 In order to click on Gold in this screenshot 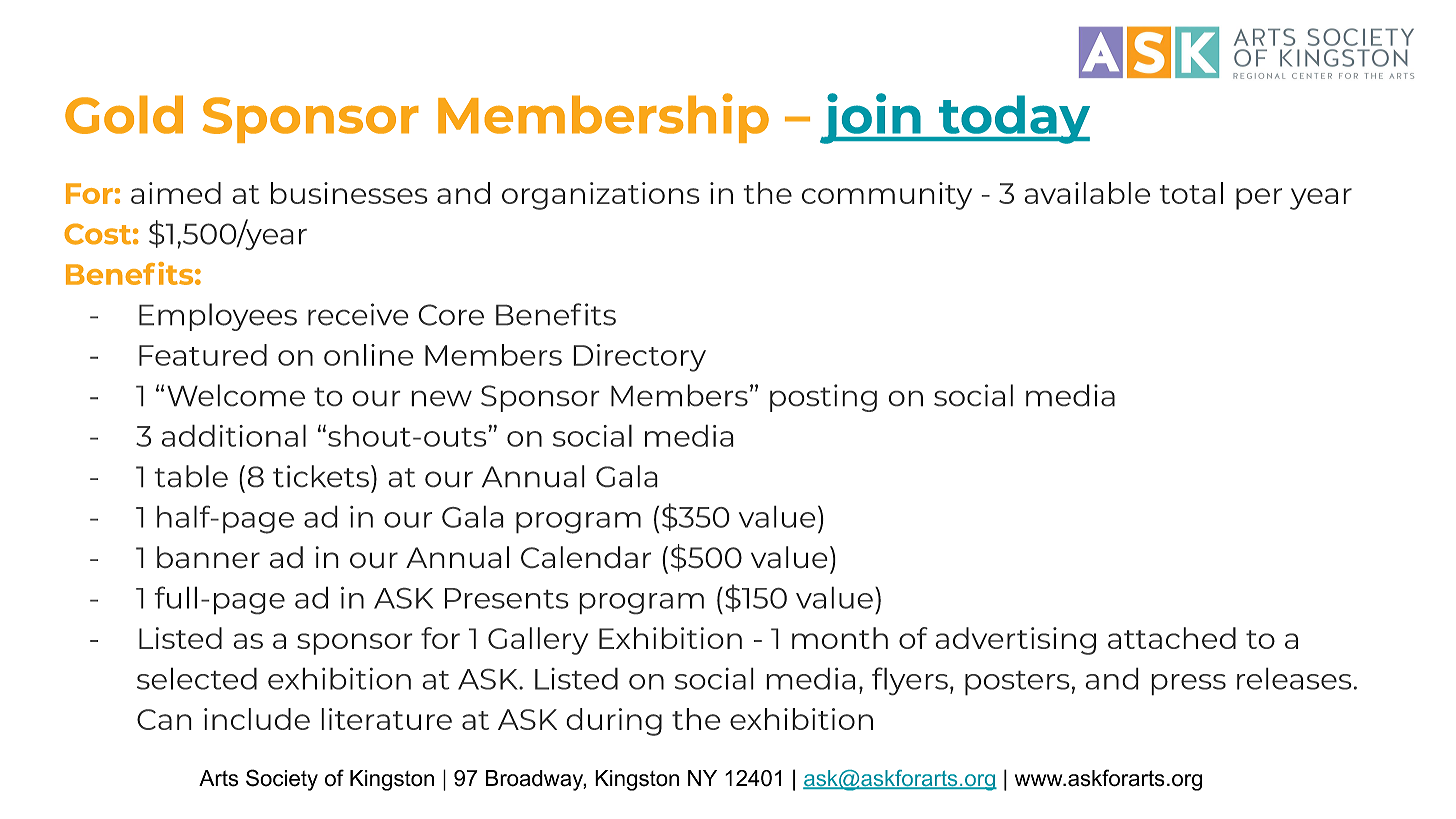, I will do `click(124, 114)`.
